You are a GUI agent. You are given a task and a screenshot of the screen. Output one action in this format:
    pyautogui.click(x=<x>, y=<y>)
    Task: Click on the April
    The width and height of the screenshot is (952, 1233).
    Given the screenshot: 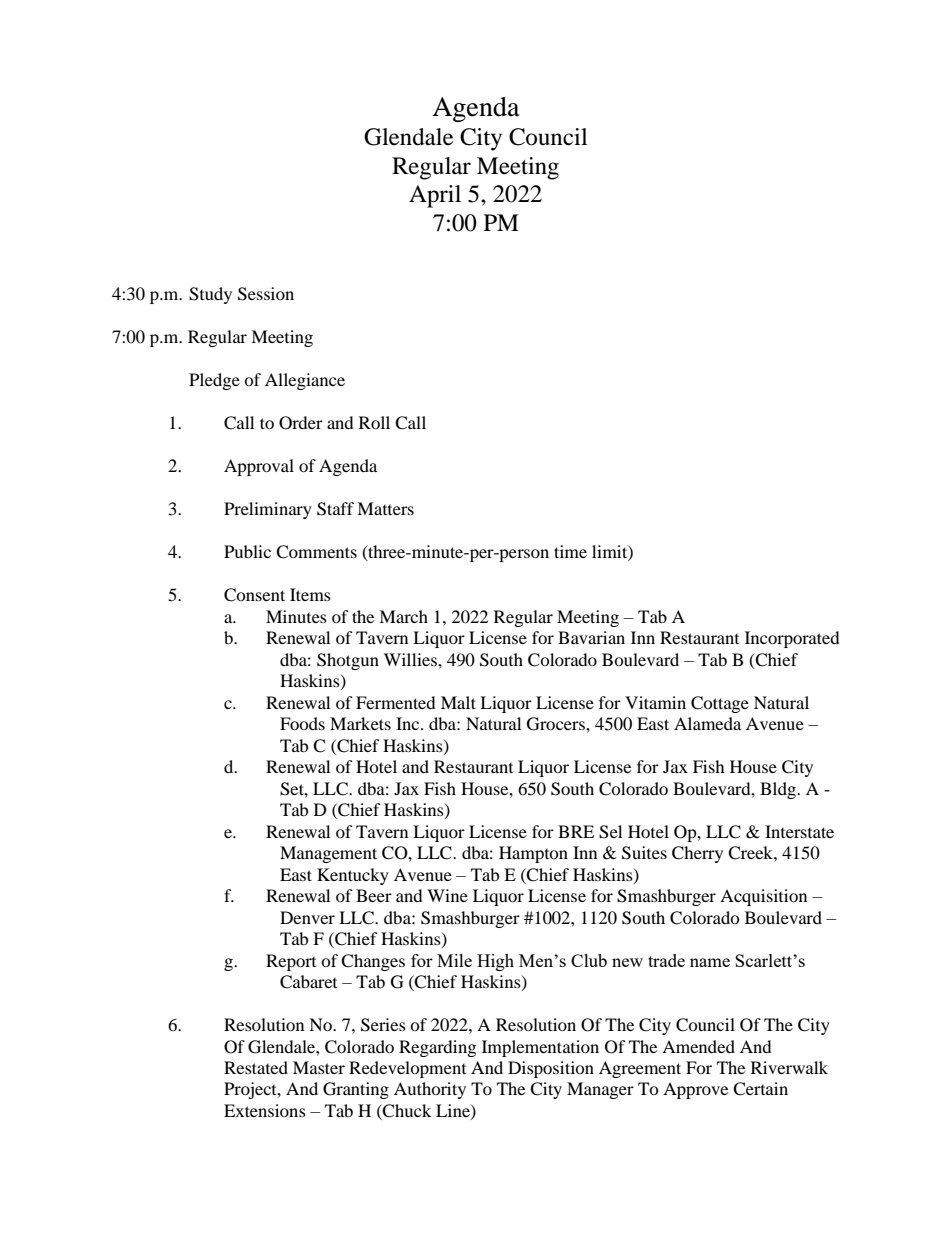 What is the action you would take?
    pyautogui.click(x=435, y=196)
